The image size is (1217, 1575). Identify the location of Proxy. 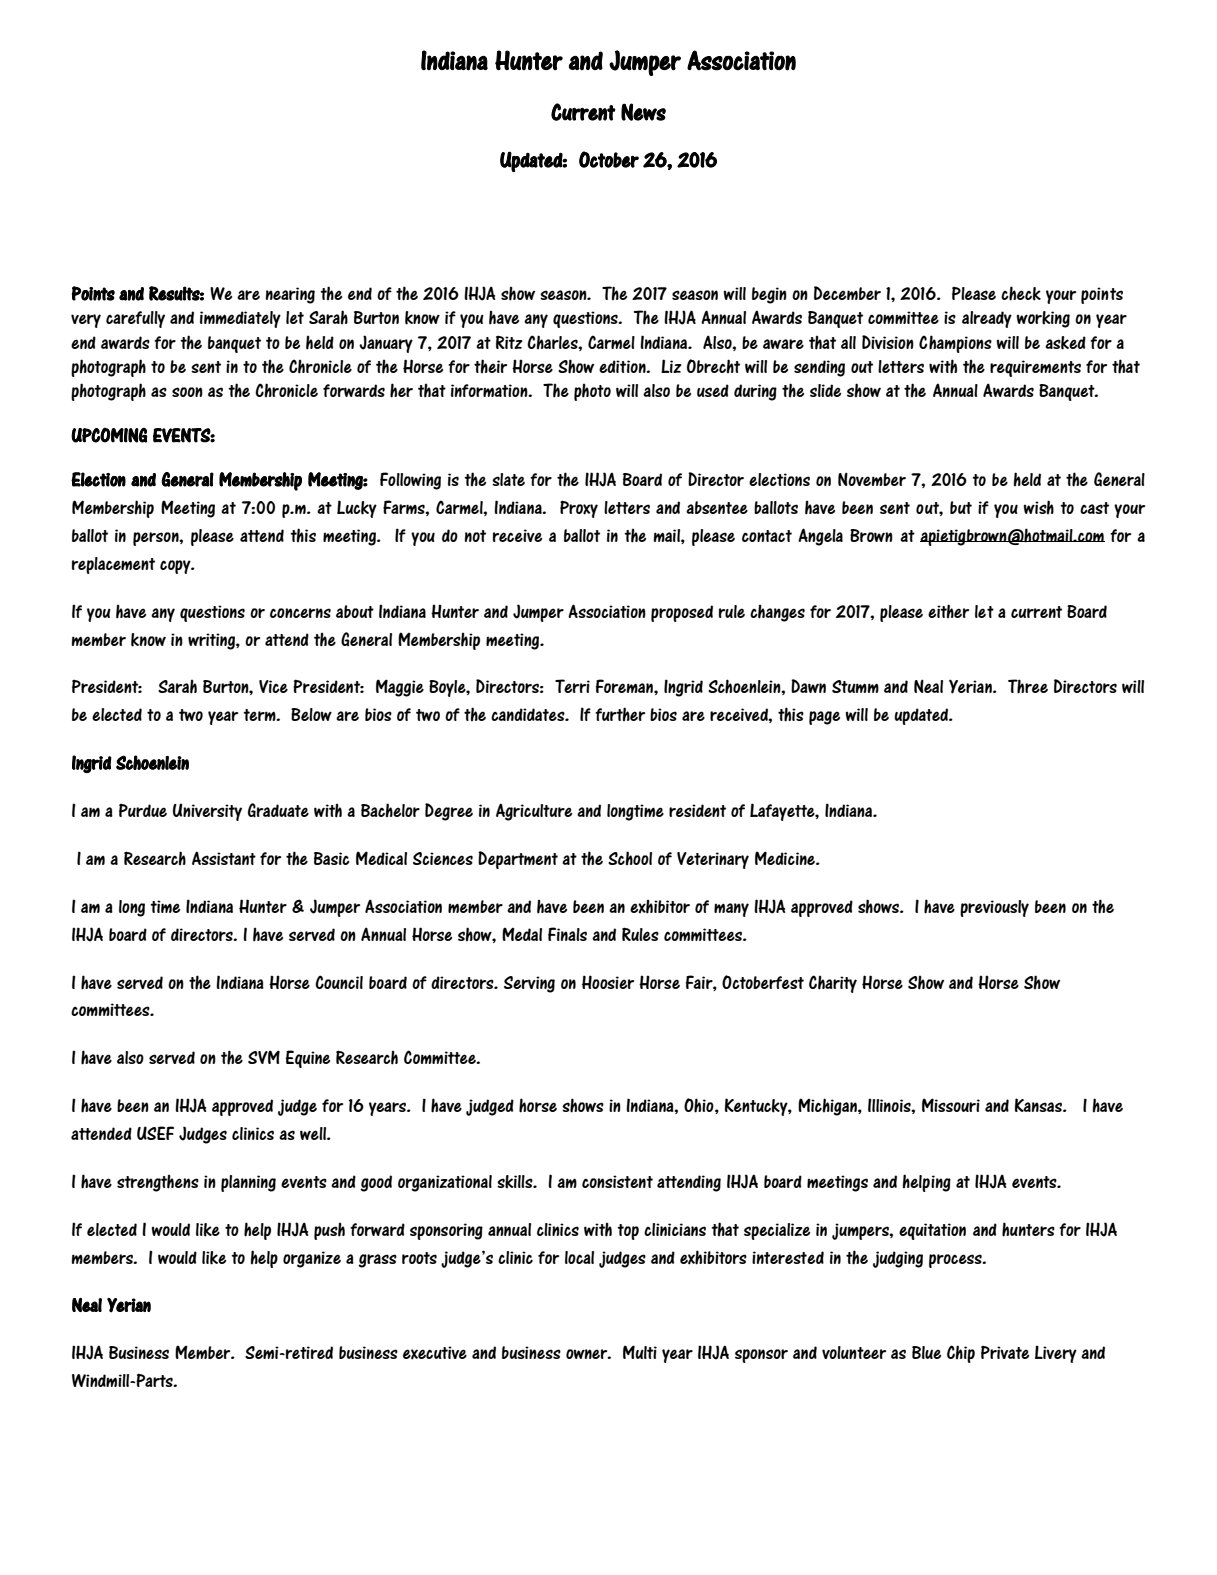
(579, 509).
